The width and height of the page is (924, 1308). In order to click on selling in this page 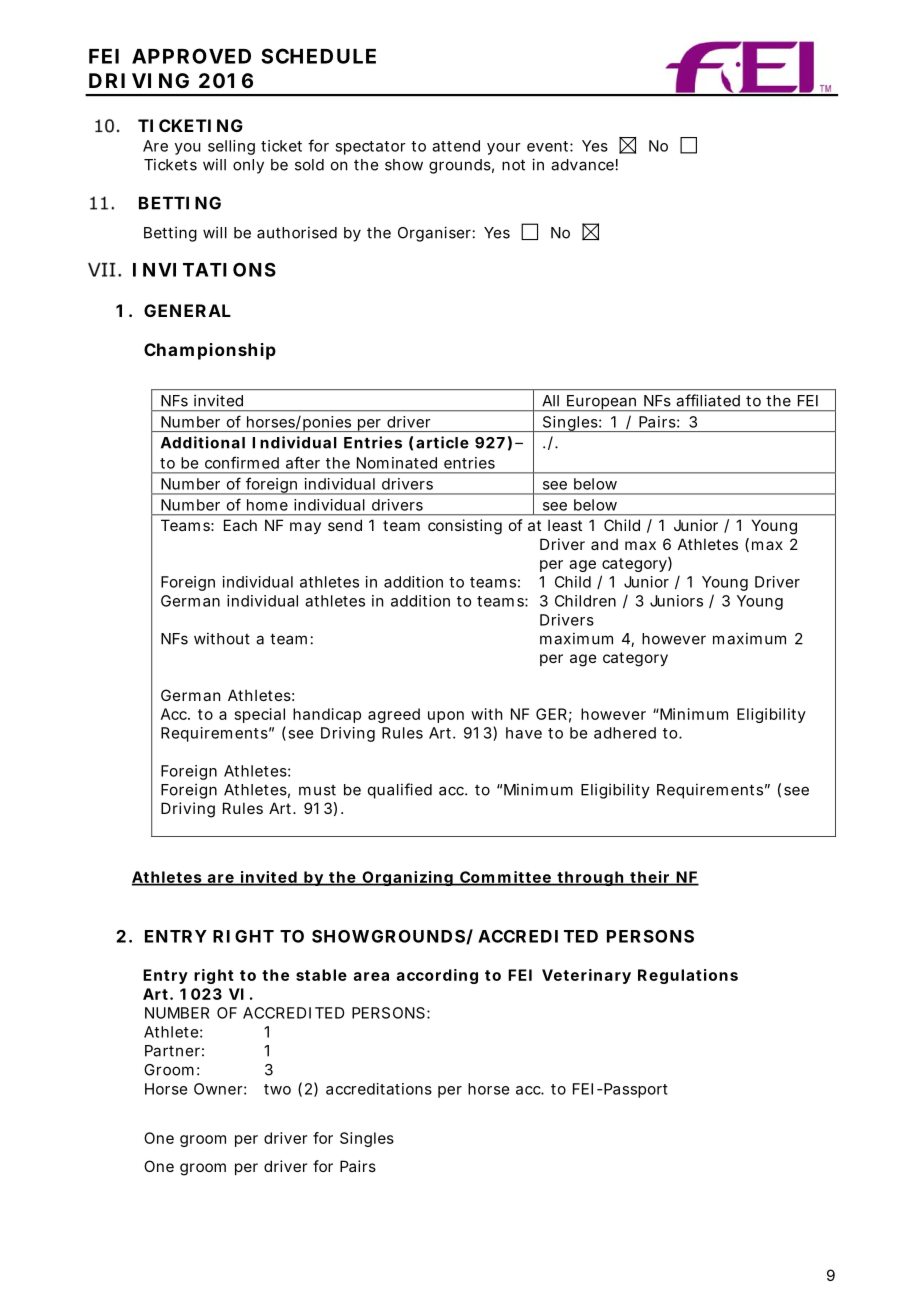, I will do `click(231, 147)`.
